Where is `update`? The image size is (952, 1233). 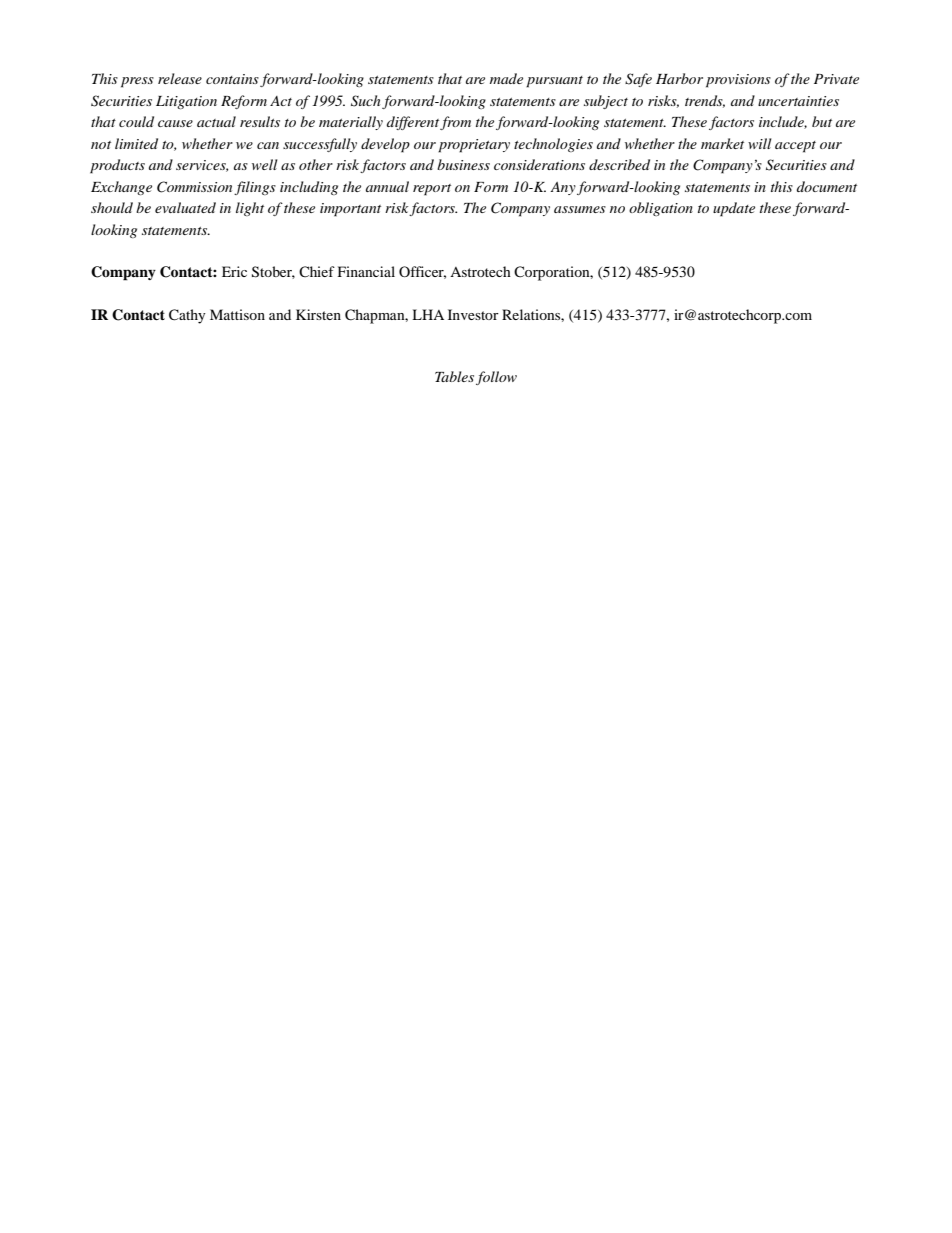
update is located at coordinates (734, 209).
